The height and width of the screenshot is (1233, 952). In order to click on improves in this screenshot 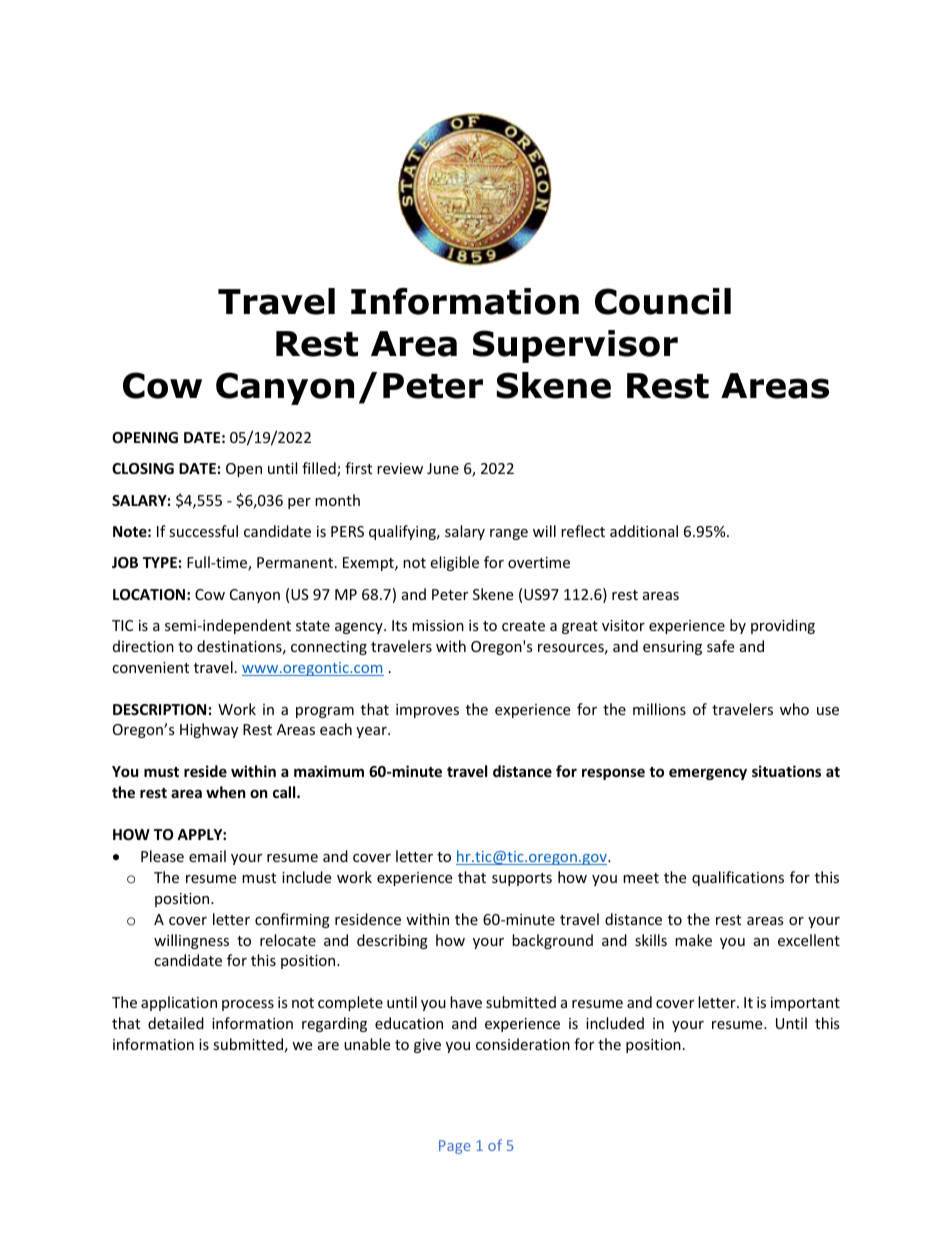, I will do `click(427, 711)`.
